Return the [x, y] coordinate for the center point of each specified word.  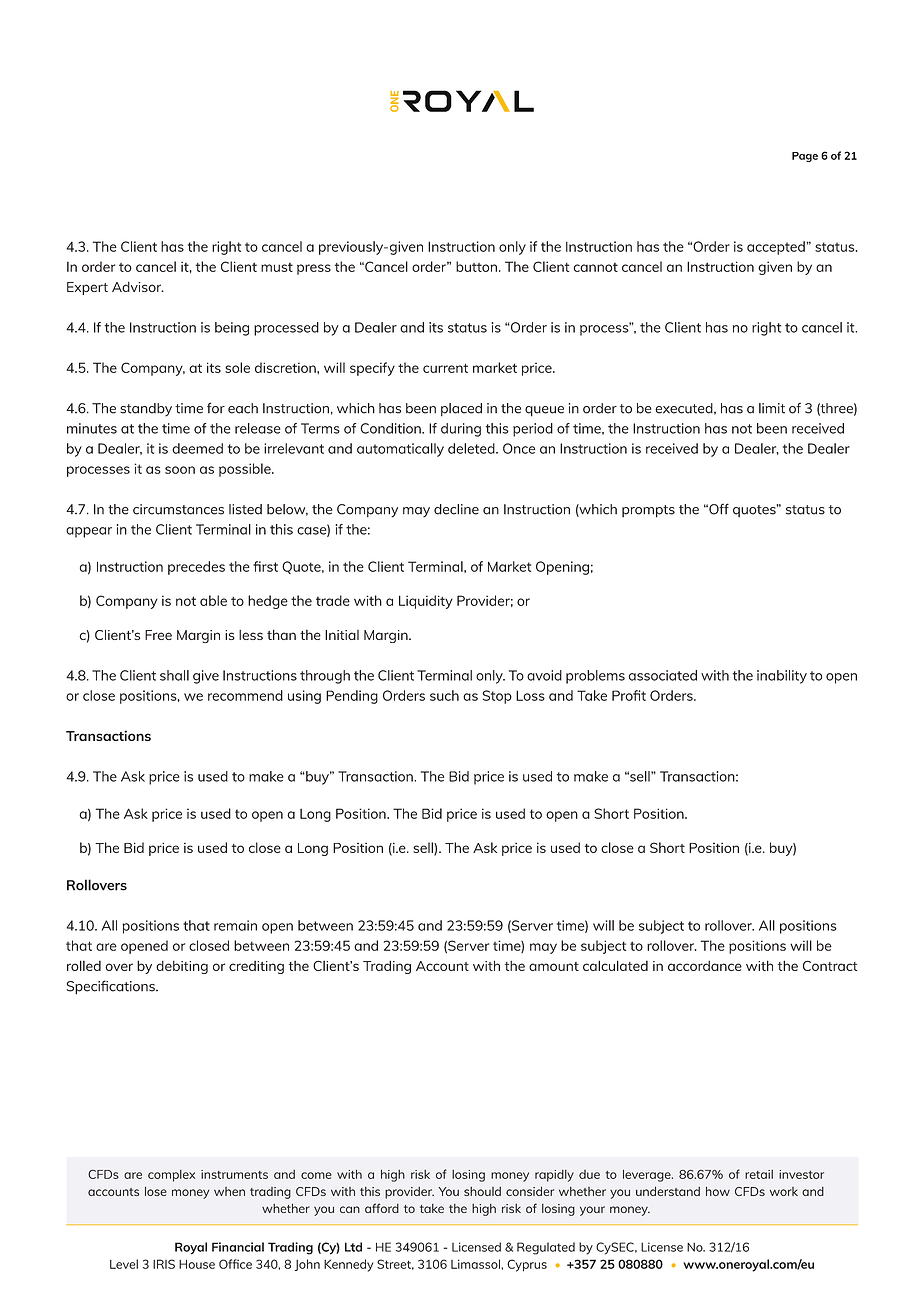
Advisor [138, 287]
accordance [705, 966]
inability [782, 677]
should [482, 1191]
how [718, 1191]
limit [772, 408]
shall [174, 675]
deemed [197, 448]
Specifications [112, 987]
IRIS [164, 1264]
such [444, 695]
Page [805, 157]
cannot [595, 267]
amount [554, 966]
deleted [472, 448]
